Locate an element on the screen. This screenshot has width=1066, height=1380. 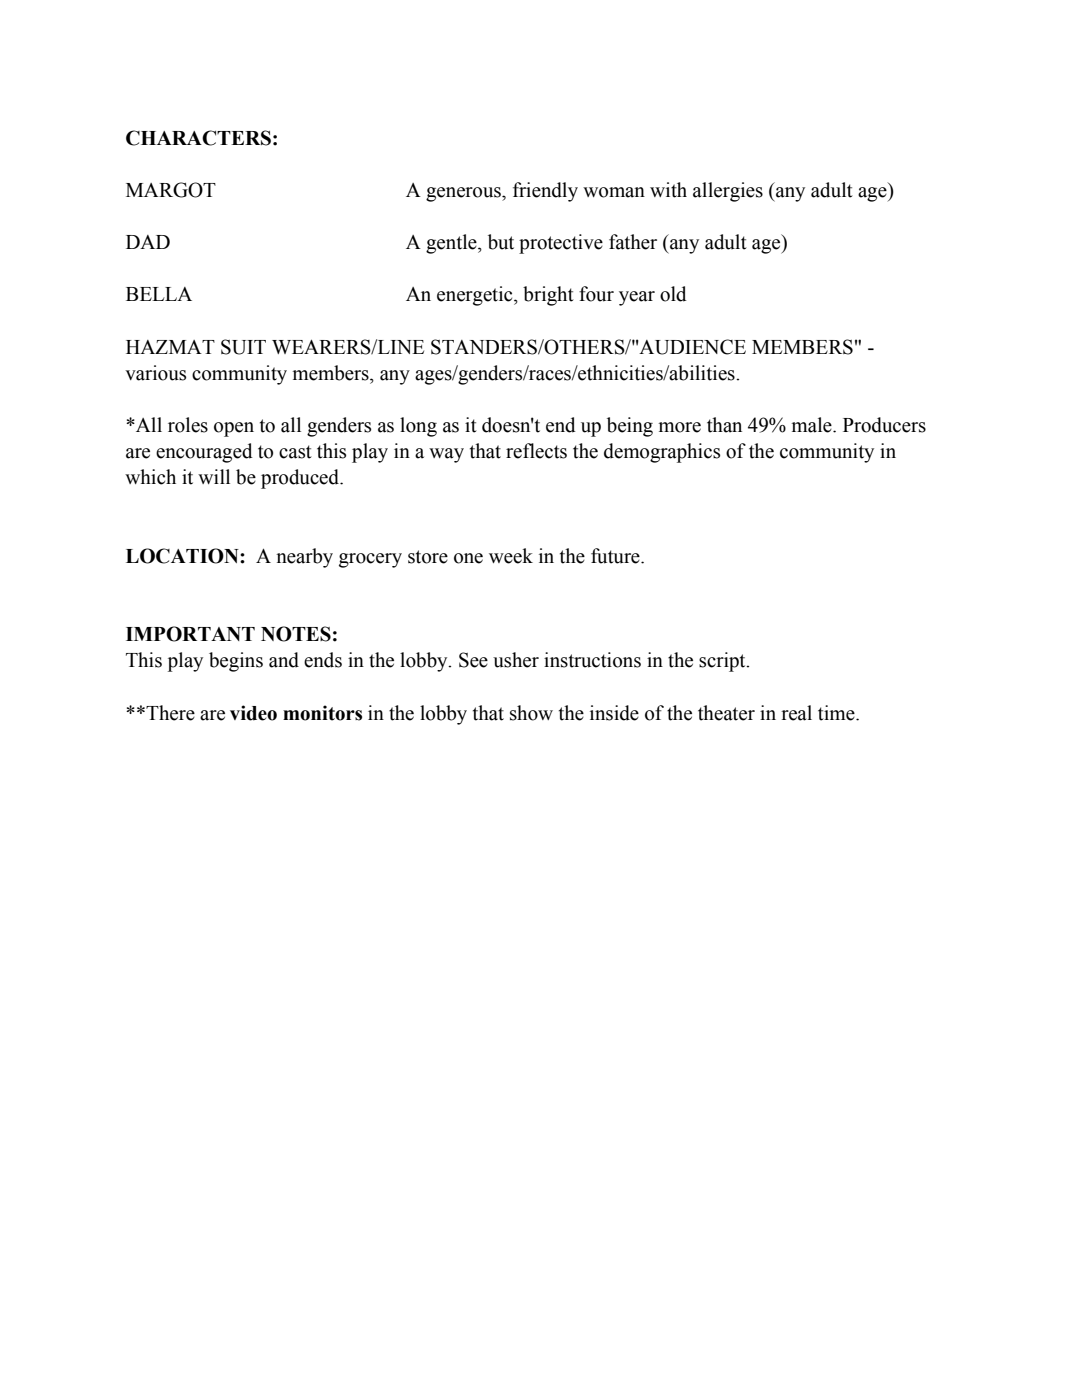
demographics is located at coordinates (662, 453).
